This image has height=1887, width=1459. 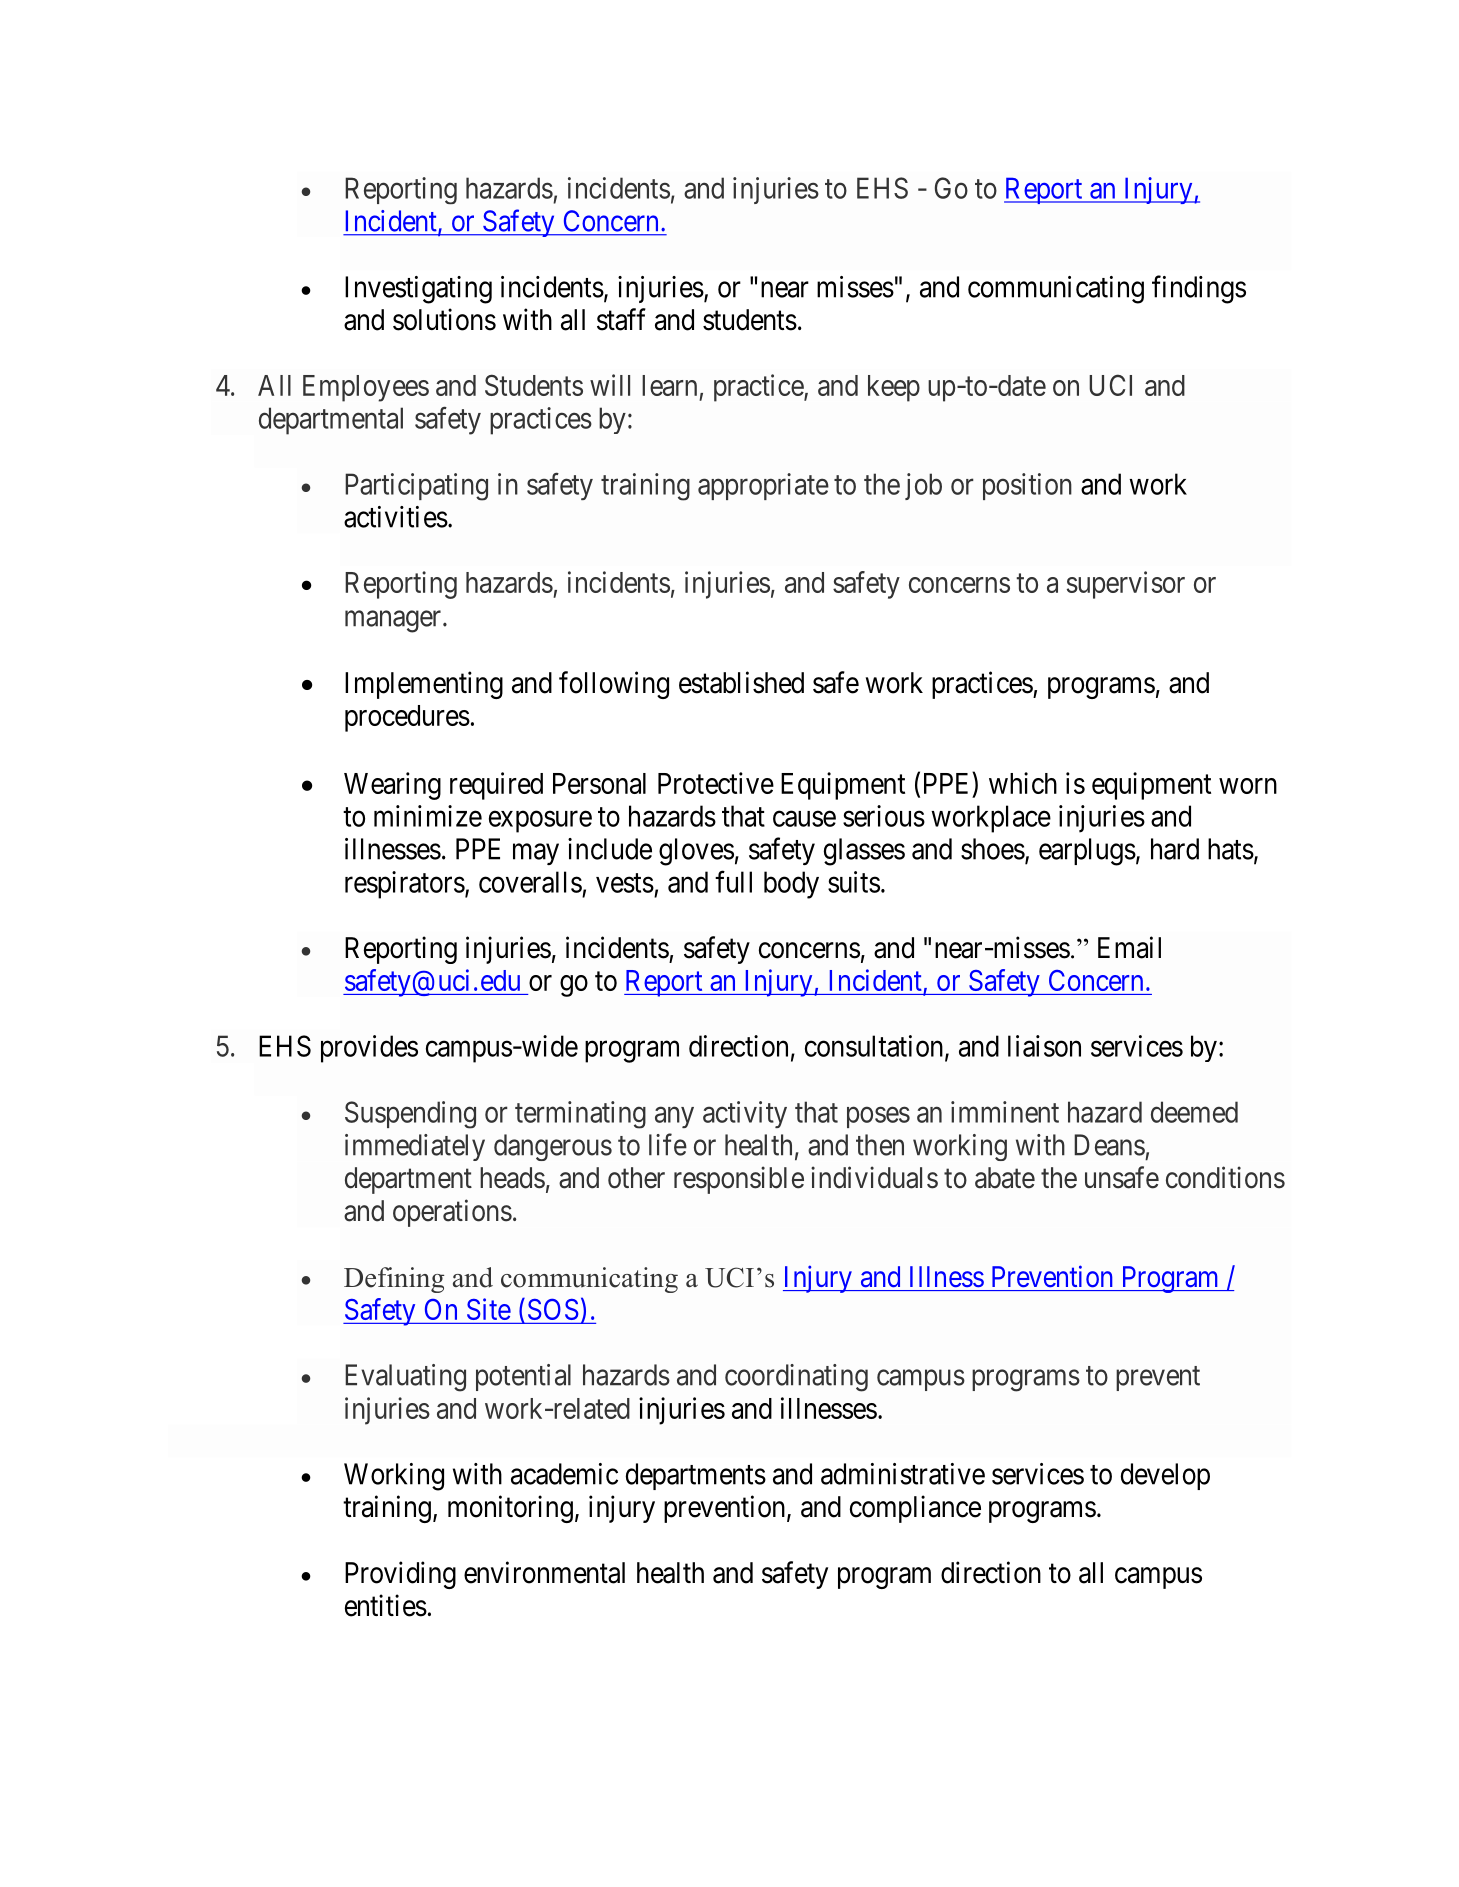 I want to click on position, so click(x=1027, y=486).
